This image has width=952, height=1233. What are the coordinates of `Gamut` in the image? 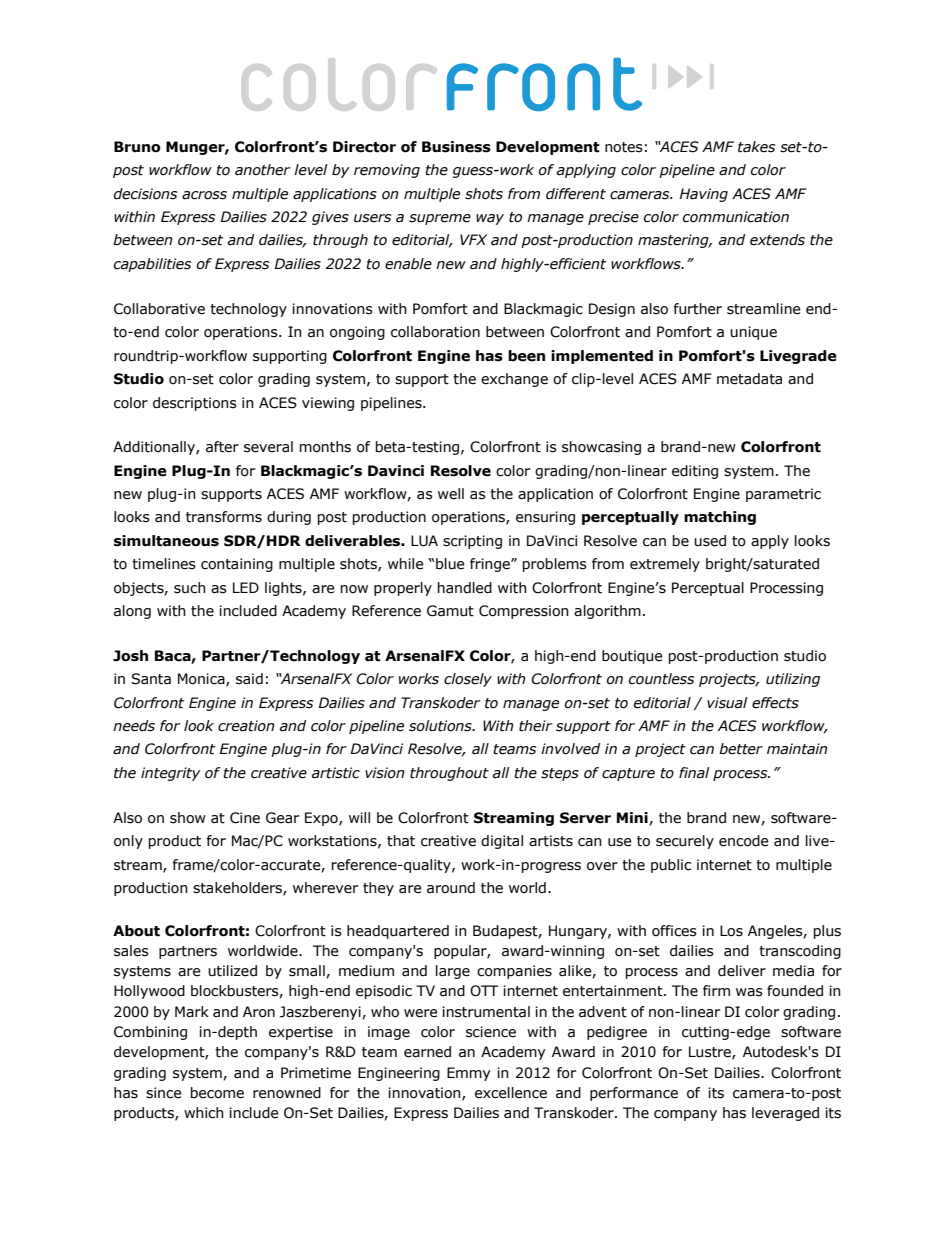 It's located at (450, 611).
